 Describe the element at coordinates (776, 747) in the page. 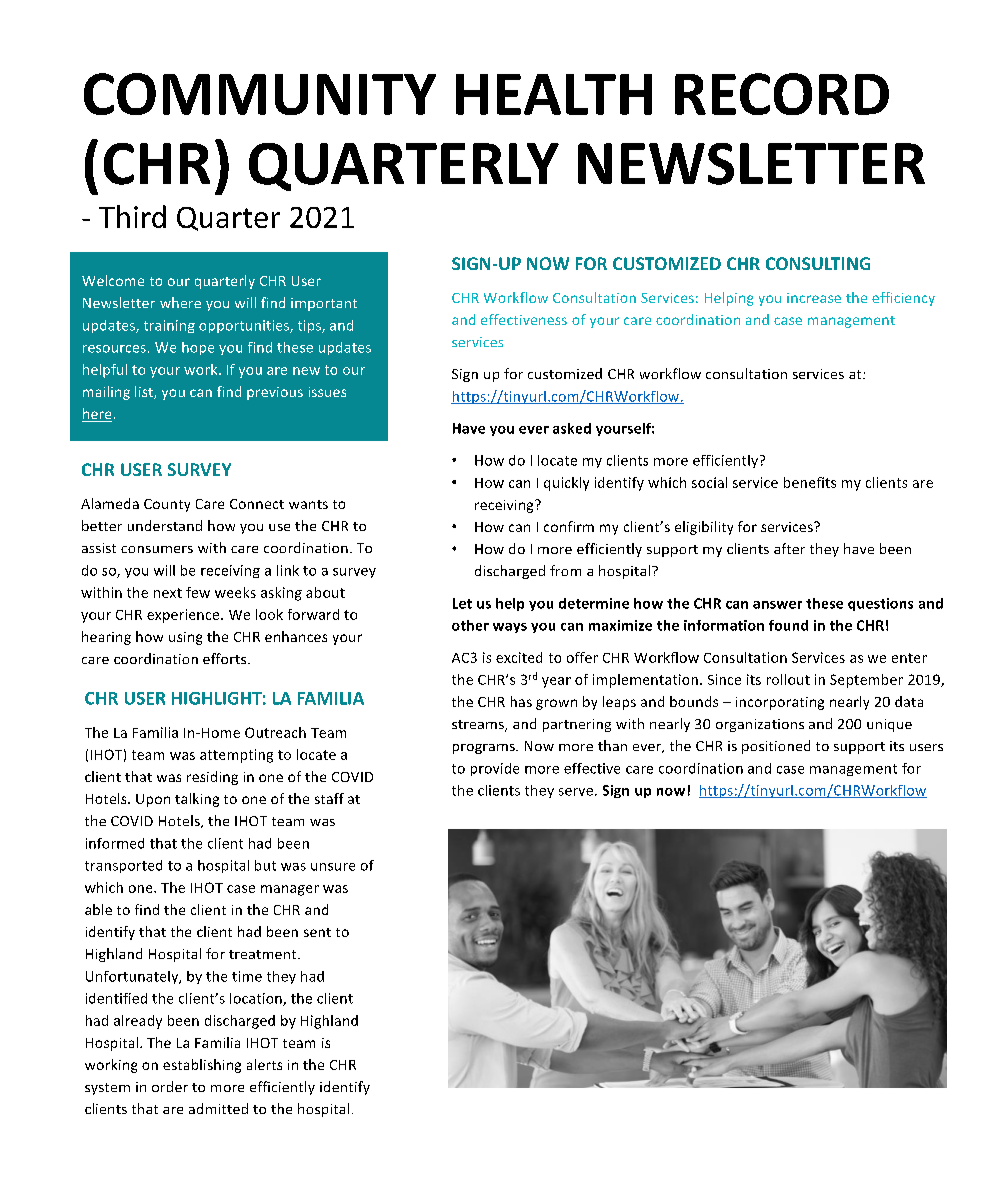

I see `positioned` at that location.
